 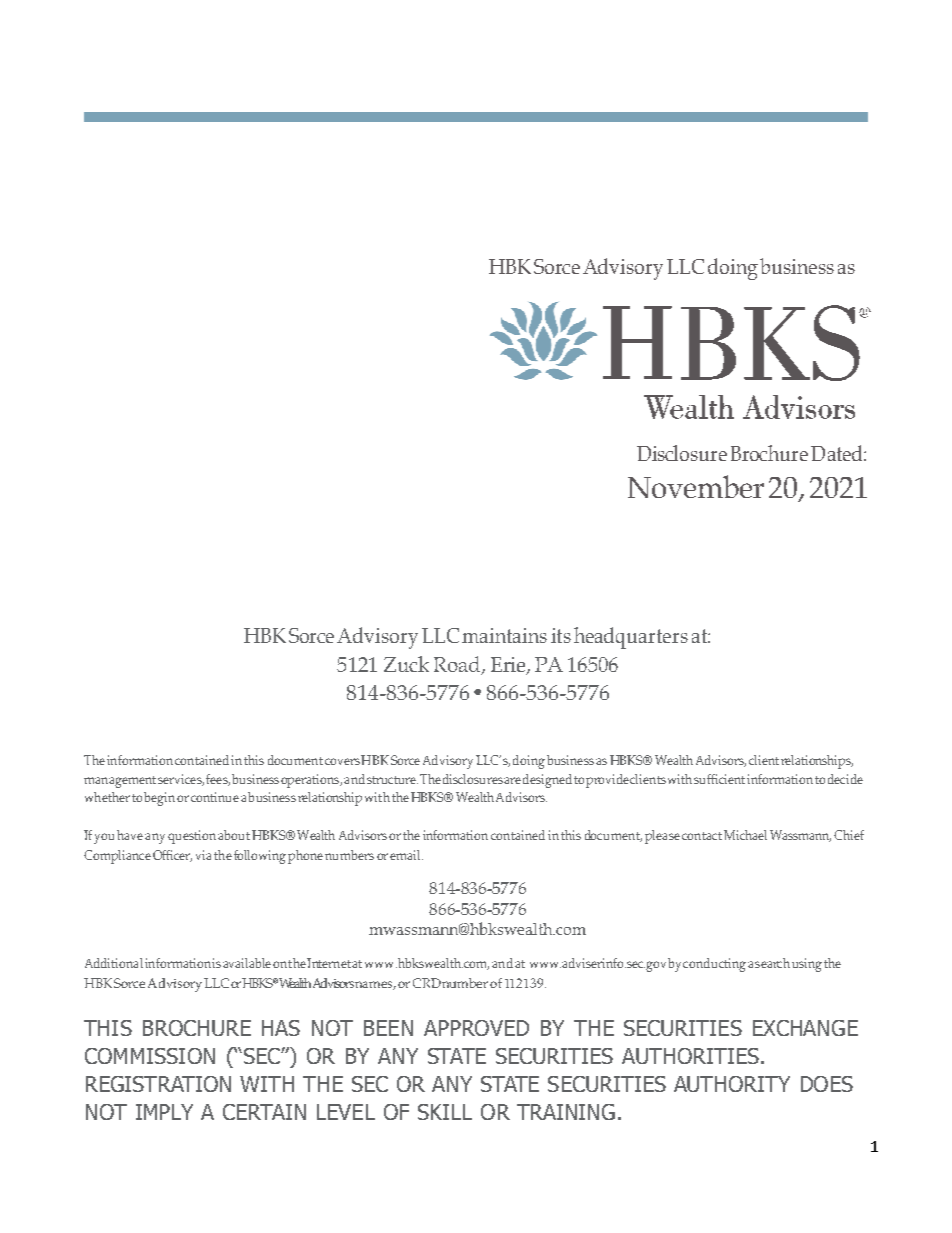 What do you see at coordinates (476, 1028) in the screenshot?
I see `APPROVED` at bounding box center [476, 1028].
